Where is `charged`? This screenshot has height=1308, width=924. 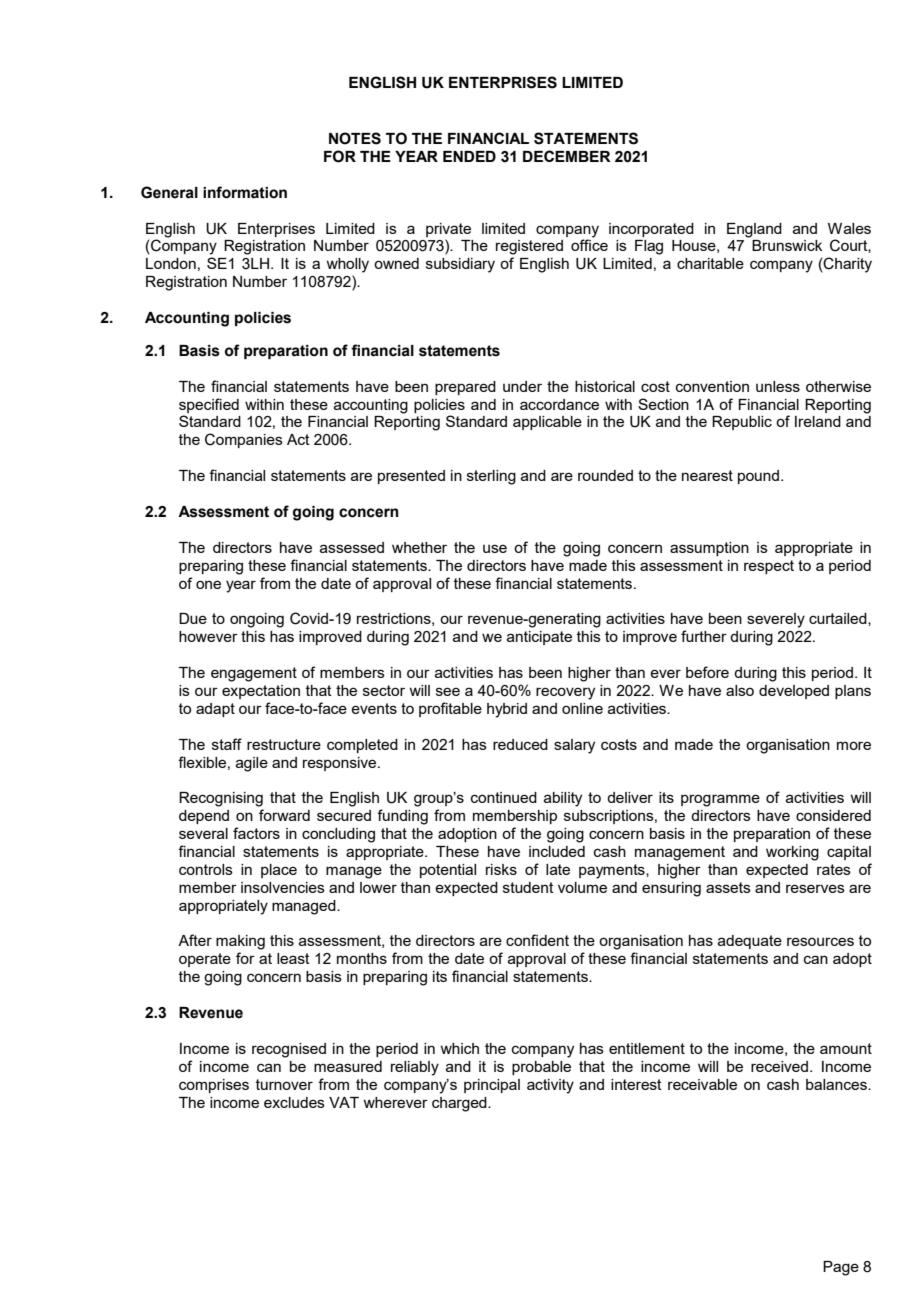 charged is located at coordinates (460, 1104).
